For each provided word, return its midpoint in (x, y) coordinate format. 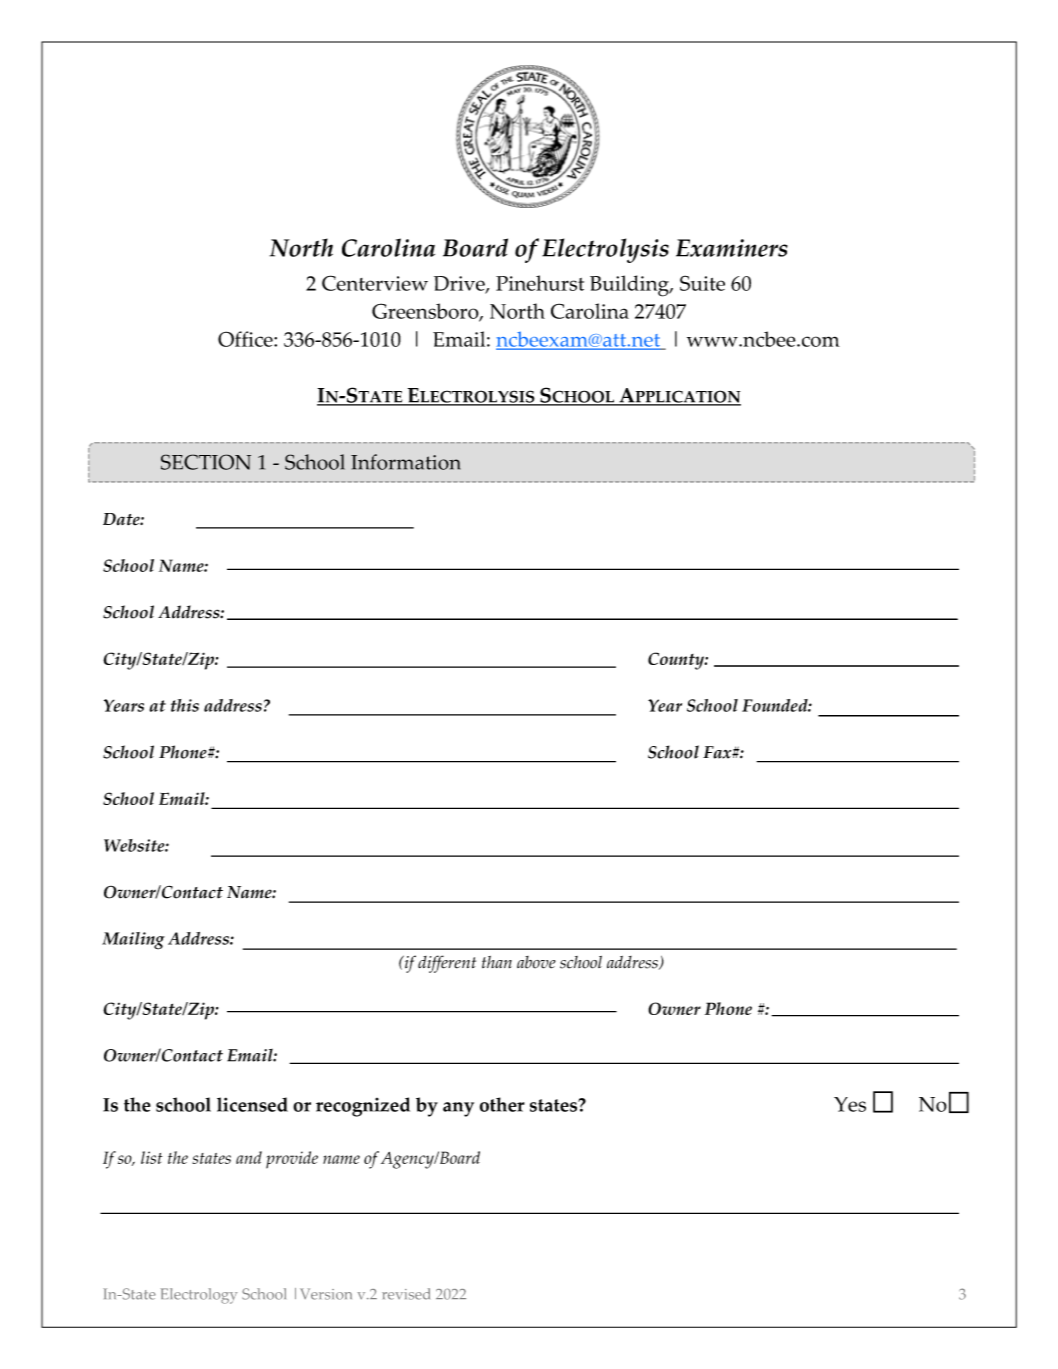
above (536, 962)
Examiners (732, 248)
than (497, 962)
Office (246, 339)
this (185, 705)
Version (326, 1294)
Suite (702, 283)
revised (406, 1294)
